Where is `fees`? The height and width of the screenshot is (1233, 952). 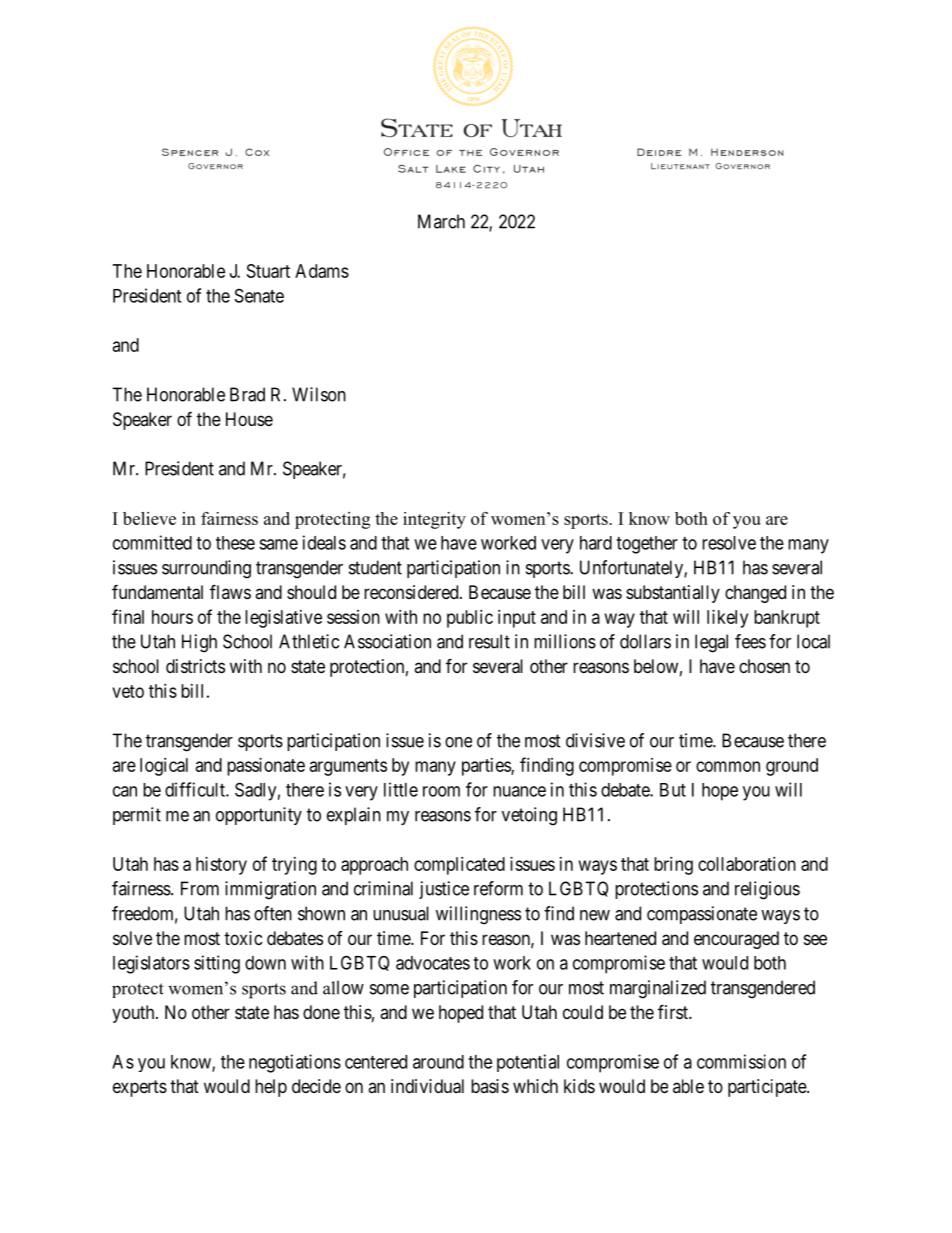
fees is located at coordinates (750, 641).
